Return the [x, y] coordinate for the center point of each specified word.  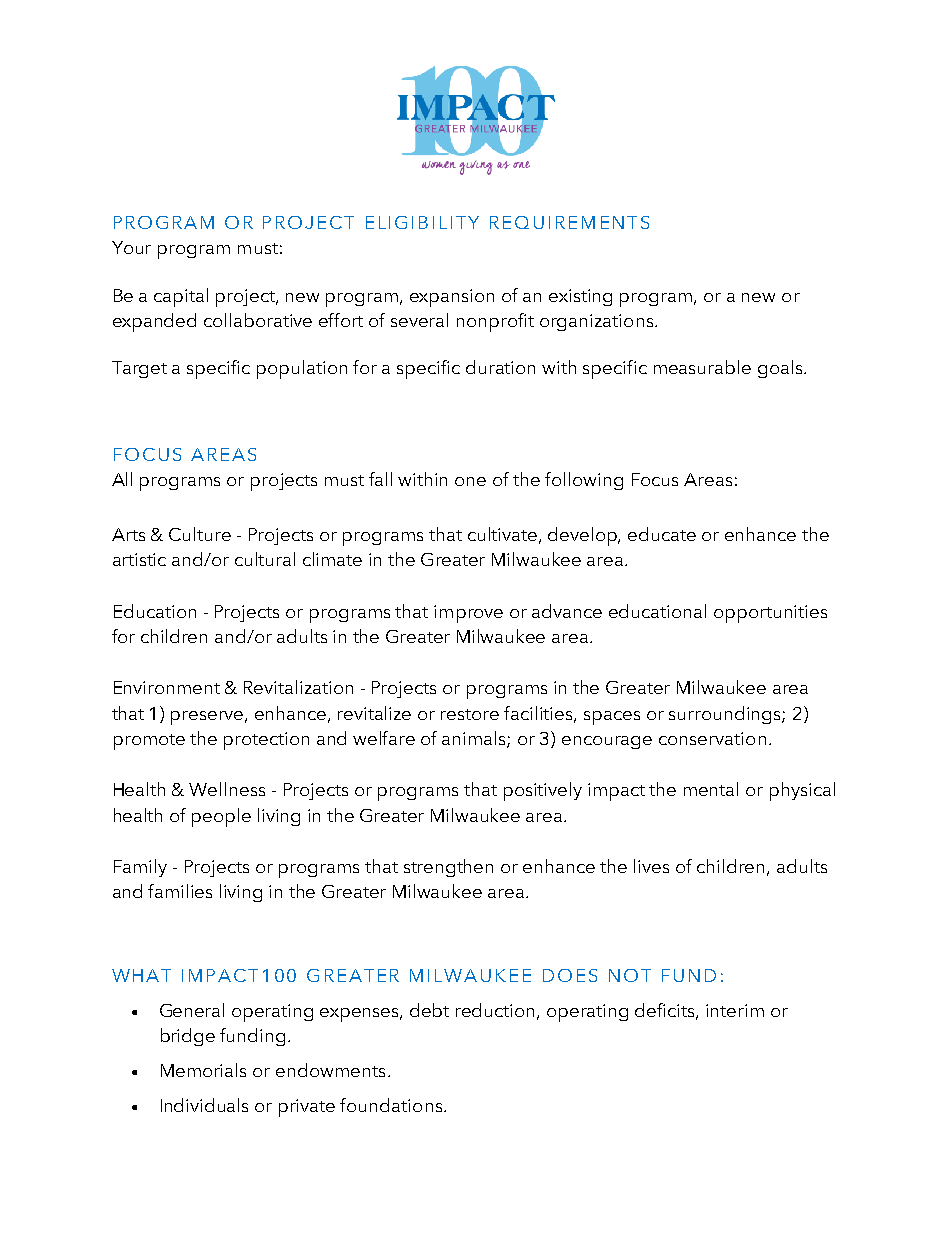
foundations [392, 1105]
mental [711, 789]
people [221, 817]
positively [543, 791]
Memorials [203, 1070]
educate [662, 534]
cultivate [504, 535]
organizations [598, 322]
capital [181, 297]
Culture [200, 534]
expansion [452, 298]
